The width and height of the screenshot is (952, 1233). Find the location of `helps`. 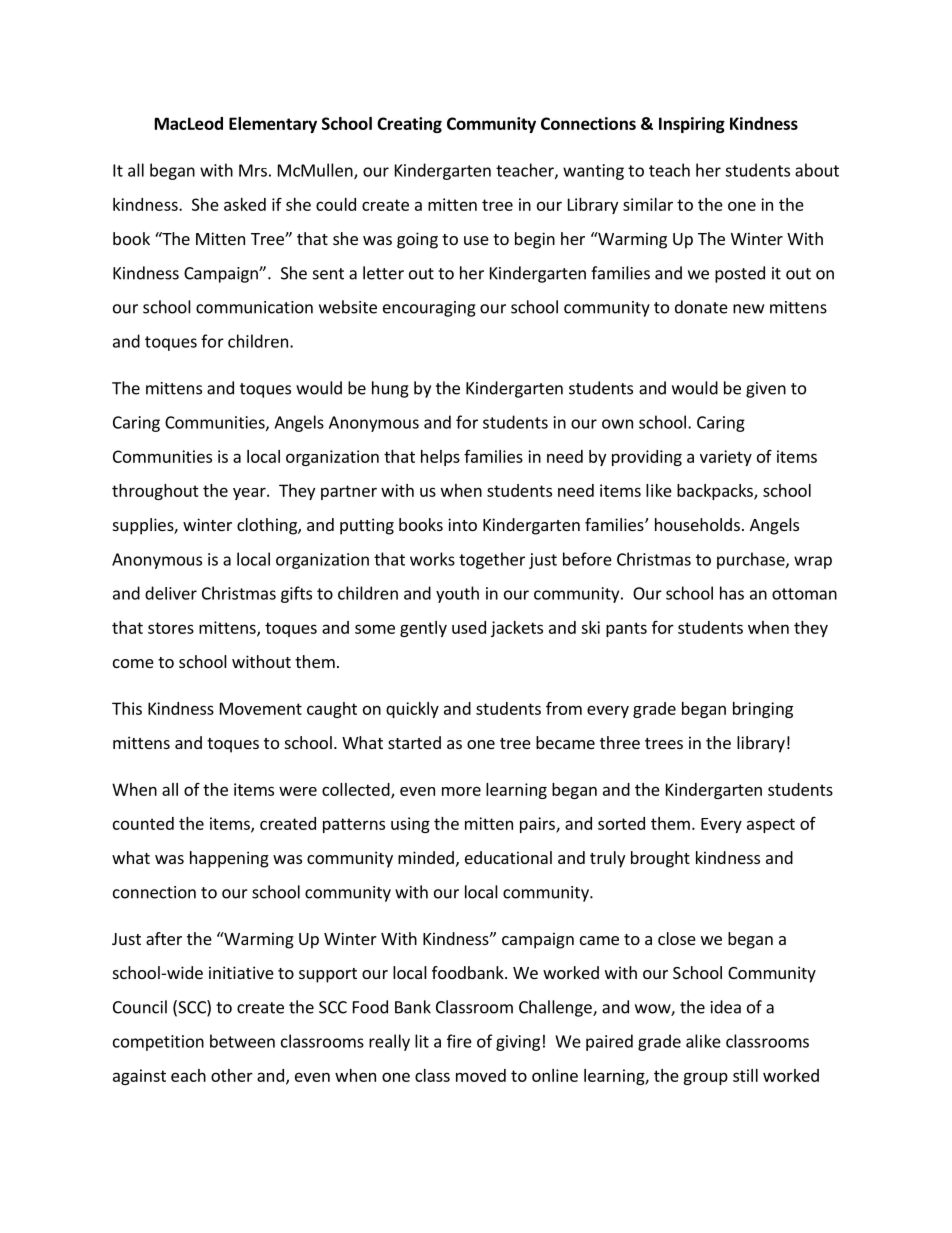

helps is located at coordinates (440, 458).
